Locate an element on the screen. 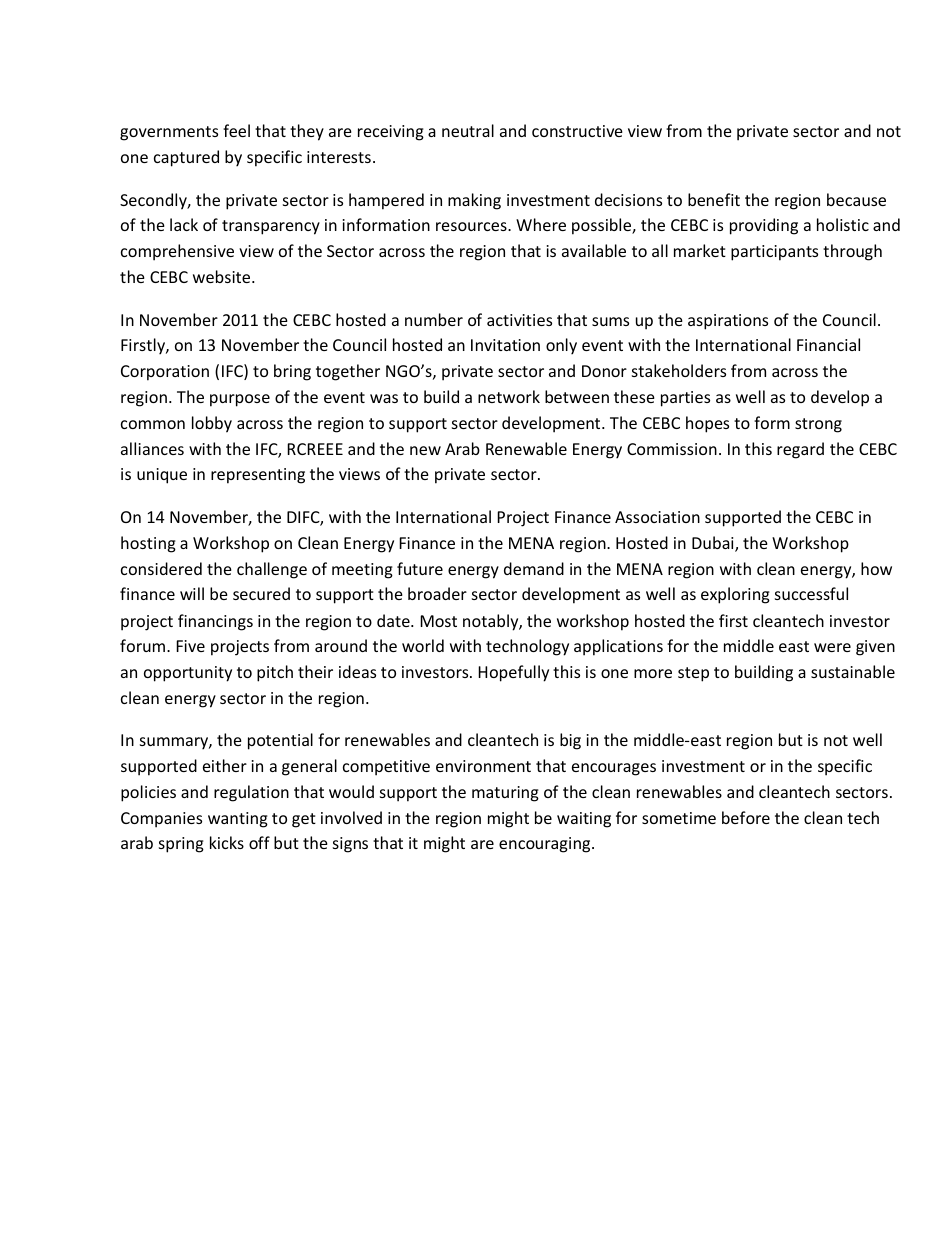 The image size is (952, 1233). representing is located at coordinates (258, 476).
